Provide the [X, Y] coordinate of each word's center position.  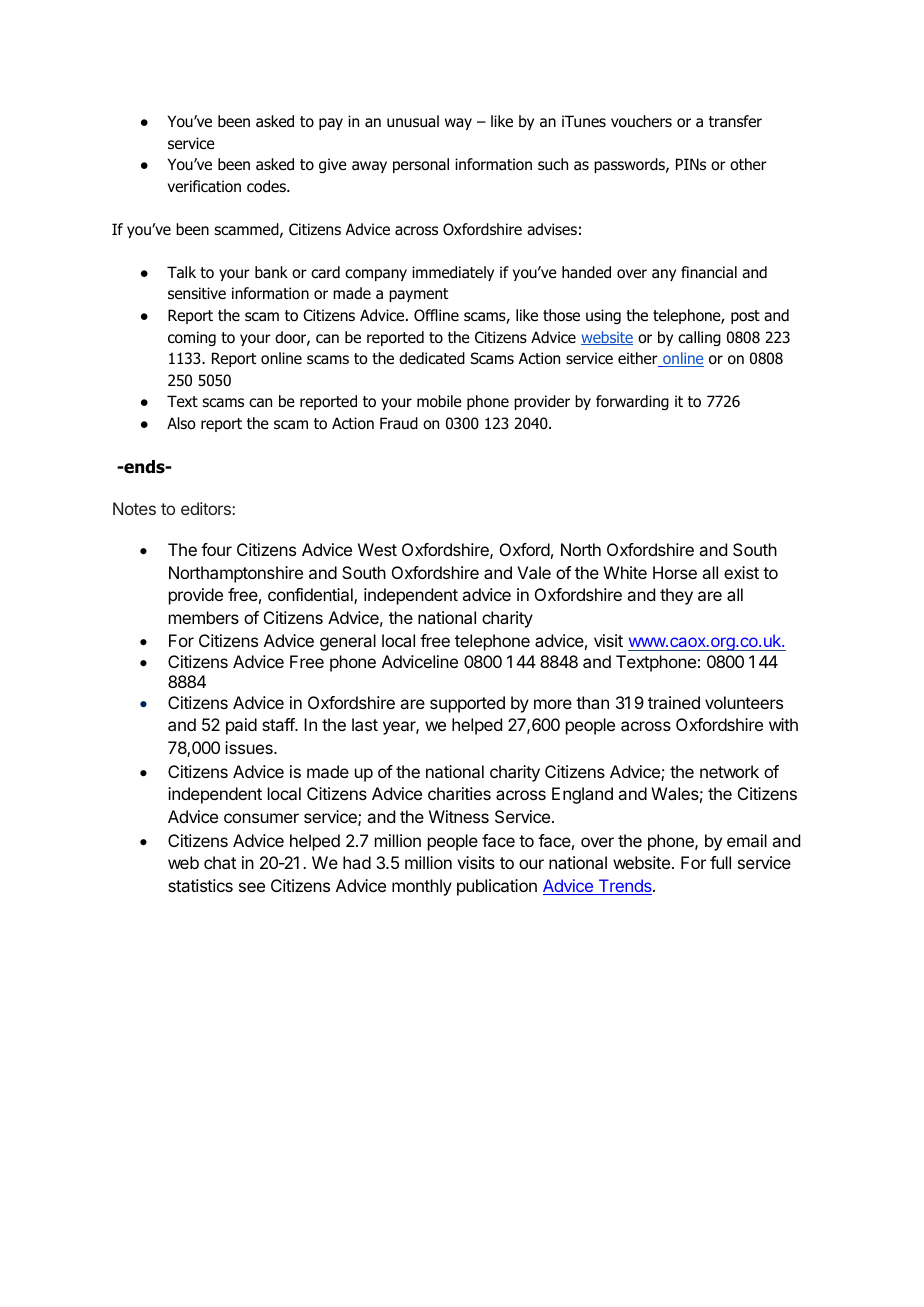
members [204, 617]
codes [267, 186]
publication [497, 887]
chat [220, 862]
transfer [735, 121]
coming [192, 338]
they [676, 596]
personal [421, 165]
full [720, 862]
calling [699, 338]
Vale [534, 572]
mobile [439, 401]
